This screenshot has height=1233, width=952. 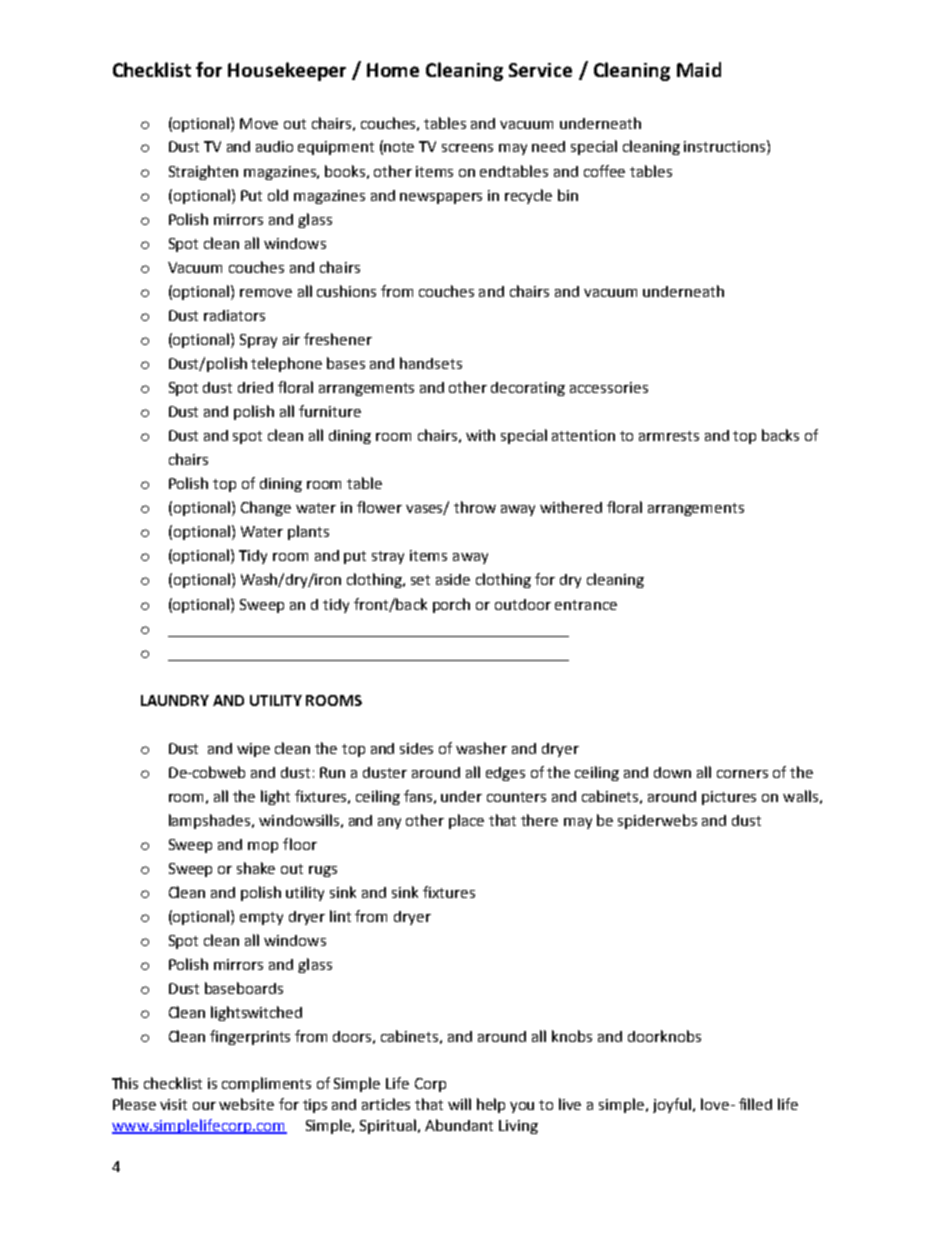 I want to click on joyful, so click(x=672, y=1105).
